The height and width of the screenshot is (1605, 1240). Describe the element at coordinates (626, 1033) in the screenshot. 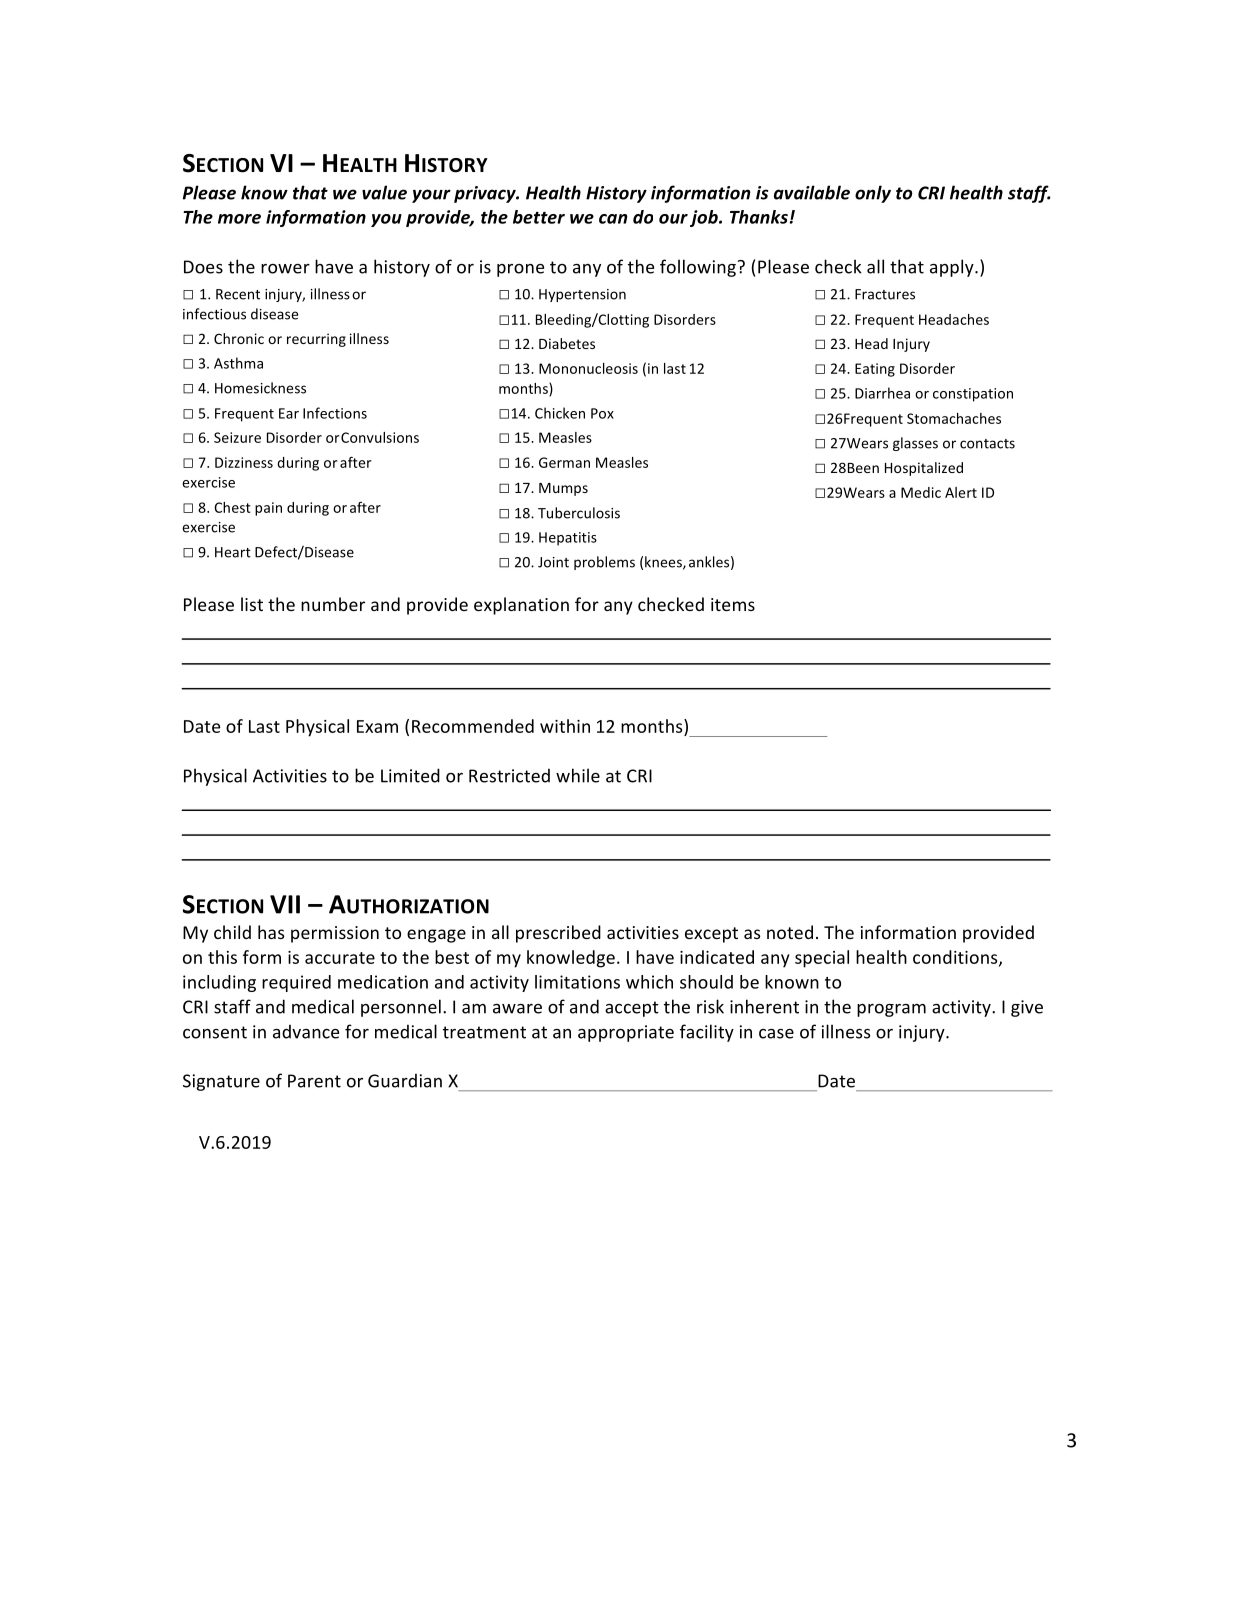

I see `appropriate` at that location.
